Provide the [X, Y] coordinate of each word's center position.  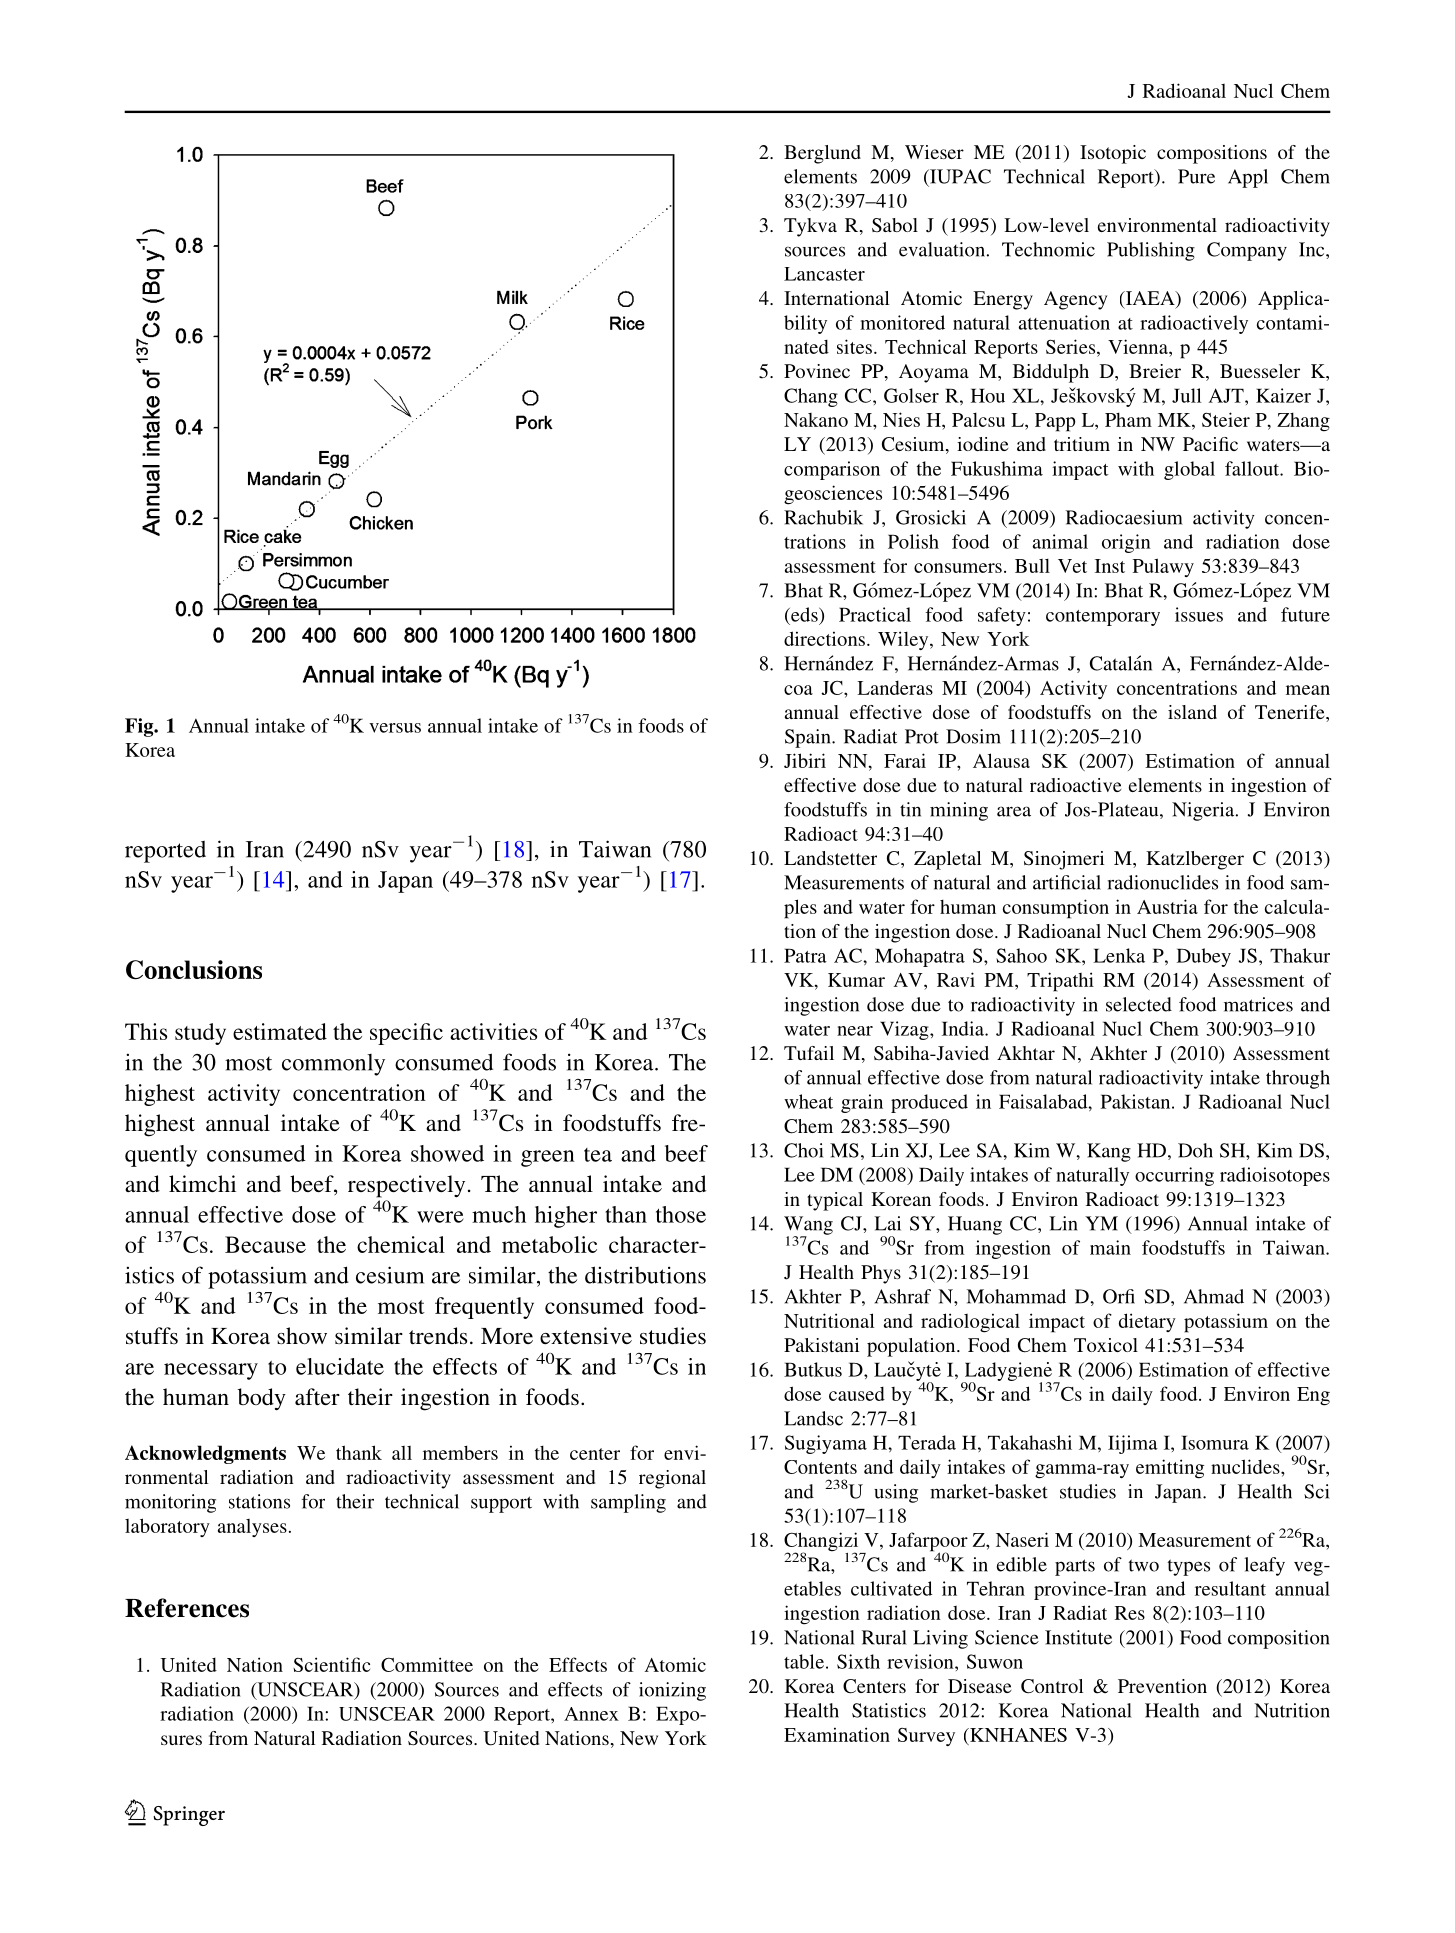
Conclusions [194, 970]
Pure [1196, 176]
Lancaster [824, 274]
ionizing [672, 1691]
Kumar [856, 980]
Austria [1167, 906]
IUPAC [959, 176]
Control [1052, 1686]
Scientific [331, 1664]
